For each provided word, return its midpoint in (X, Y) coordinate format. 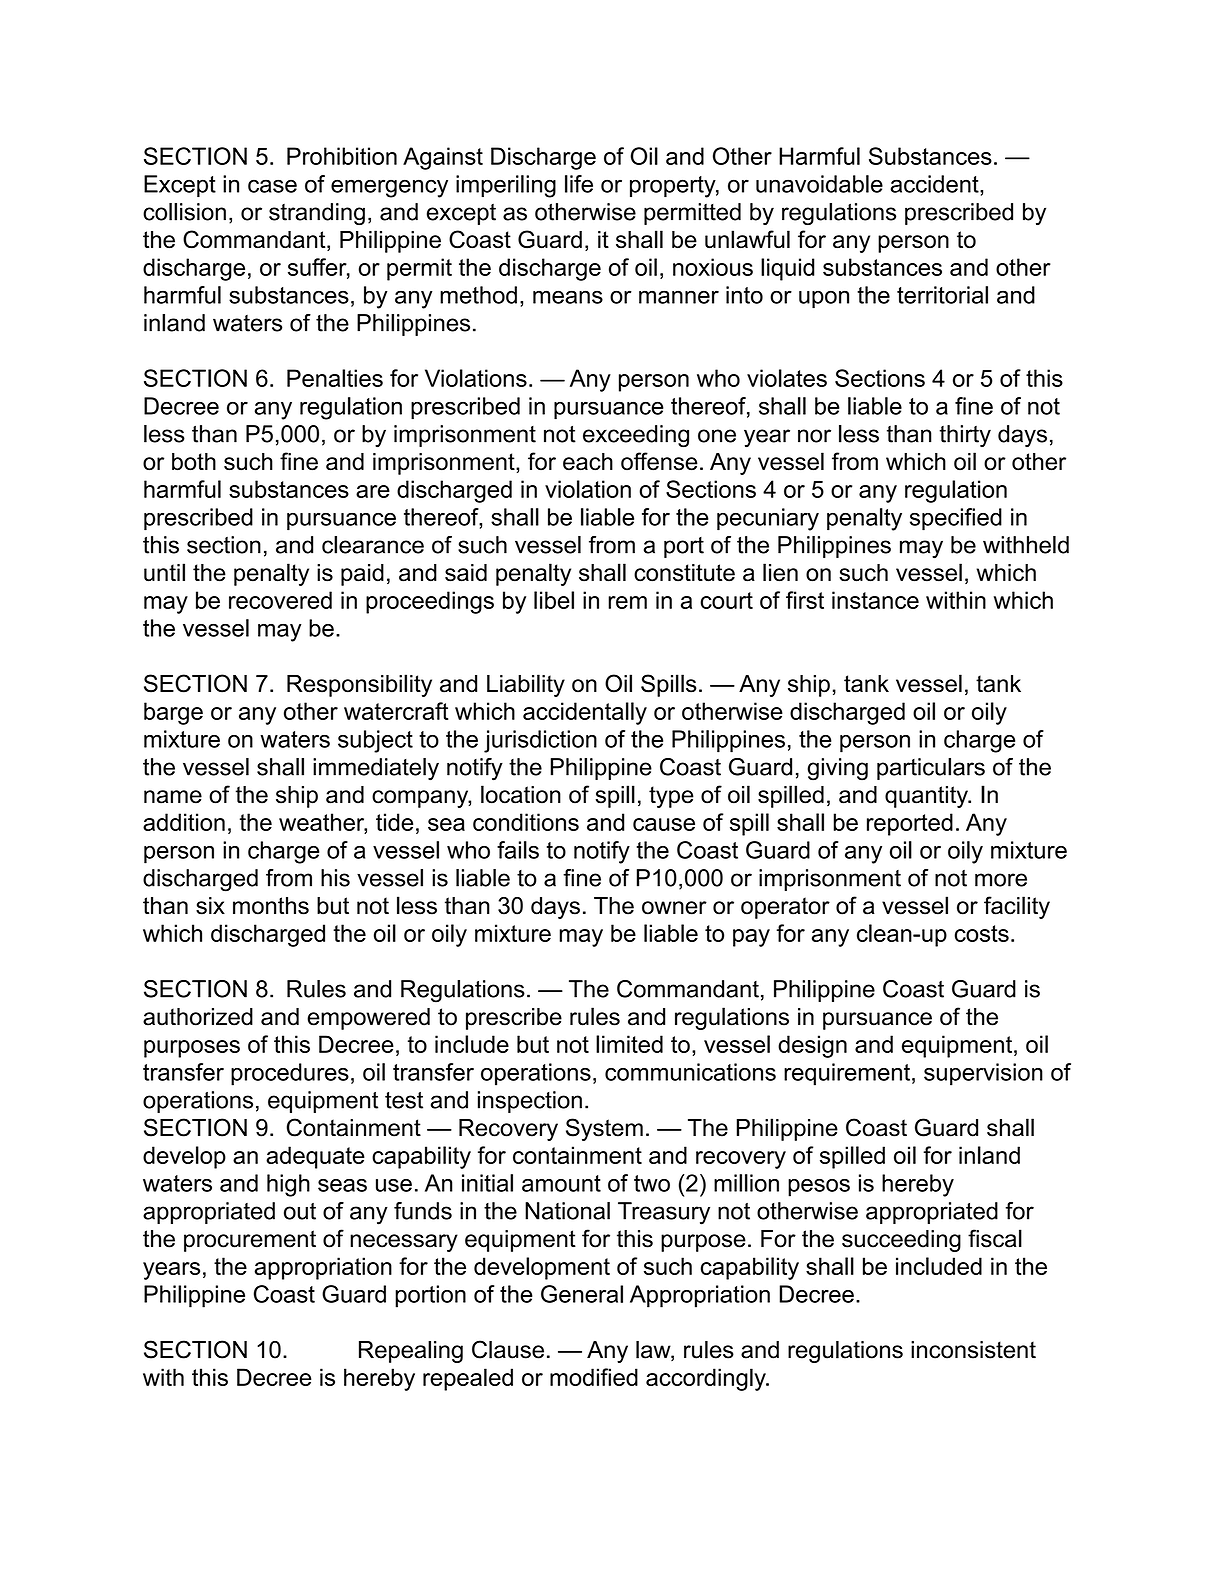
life (579, 184)
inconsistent (973, 1350)
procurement (250, 1241)
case (272, 186)
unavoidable (819, 184)
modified (594, 1377)
